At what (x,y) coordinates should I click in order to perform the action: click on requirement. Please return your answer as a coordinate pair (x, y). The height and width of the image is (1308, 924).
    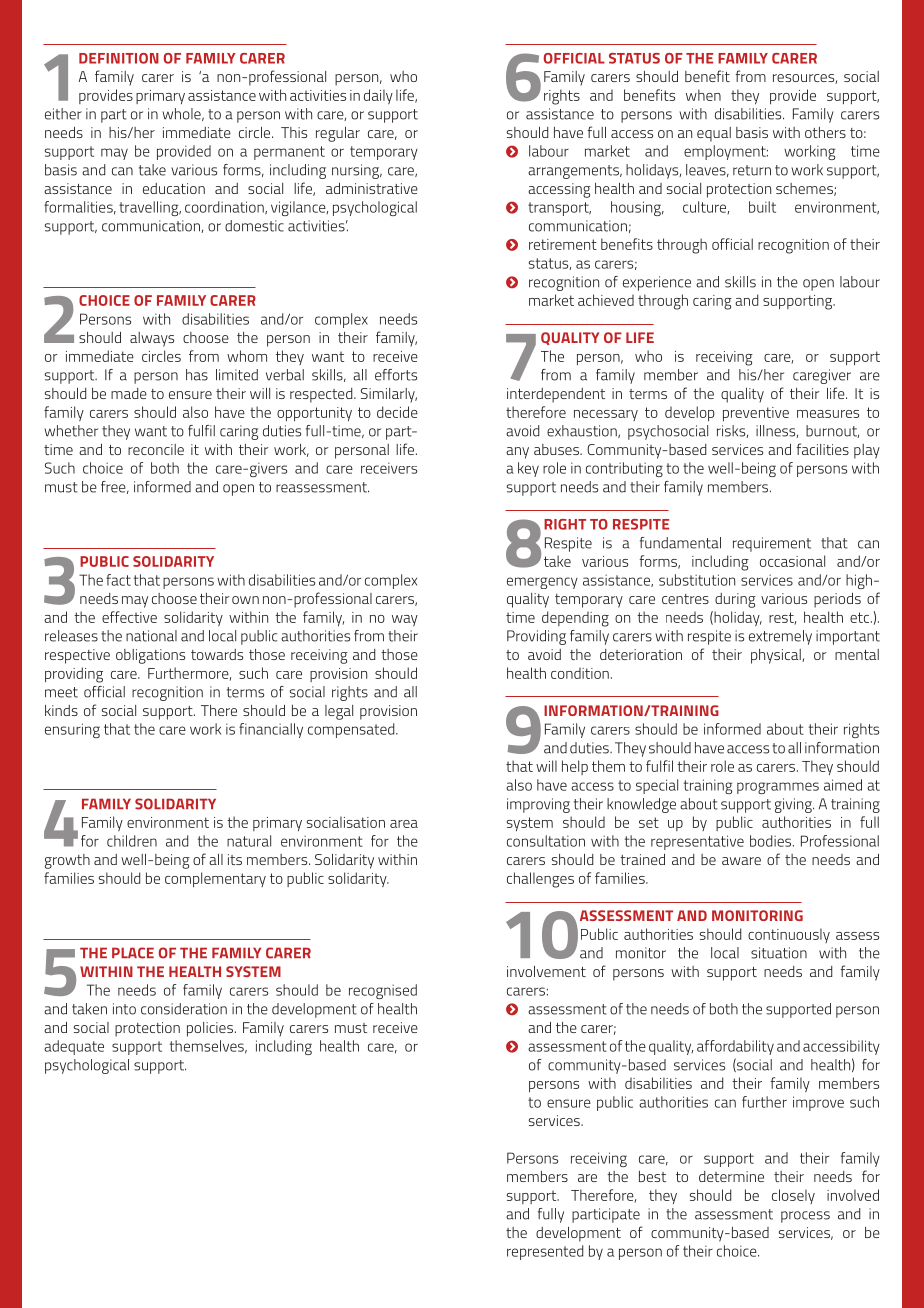
    Looking at the image, I should click on (772, 544).
